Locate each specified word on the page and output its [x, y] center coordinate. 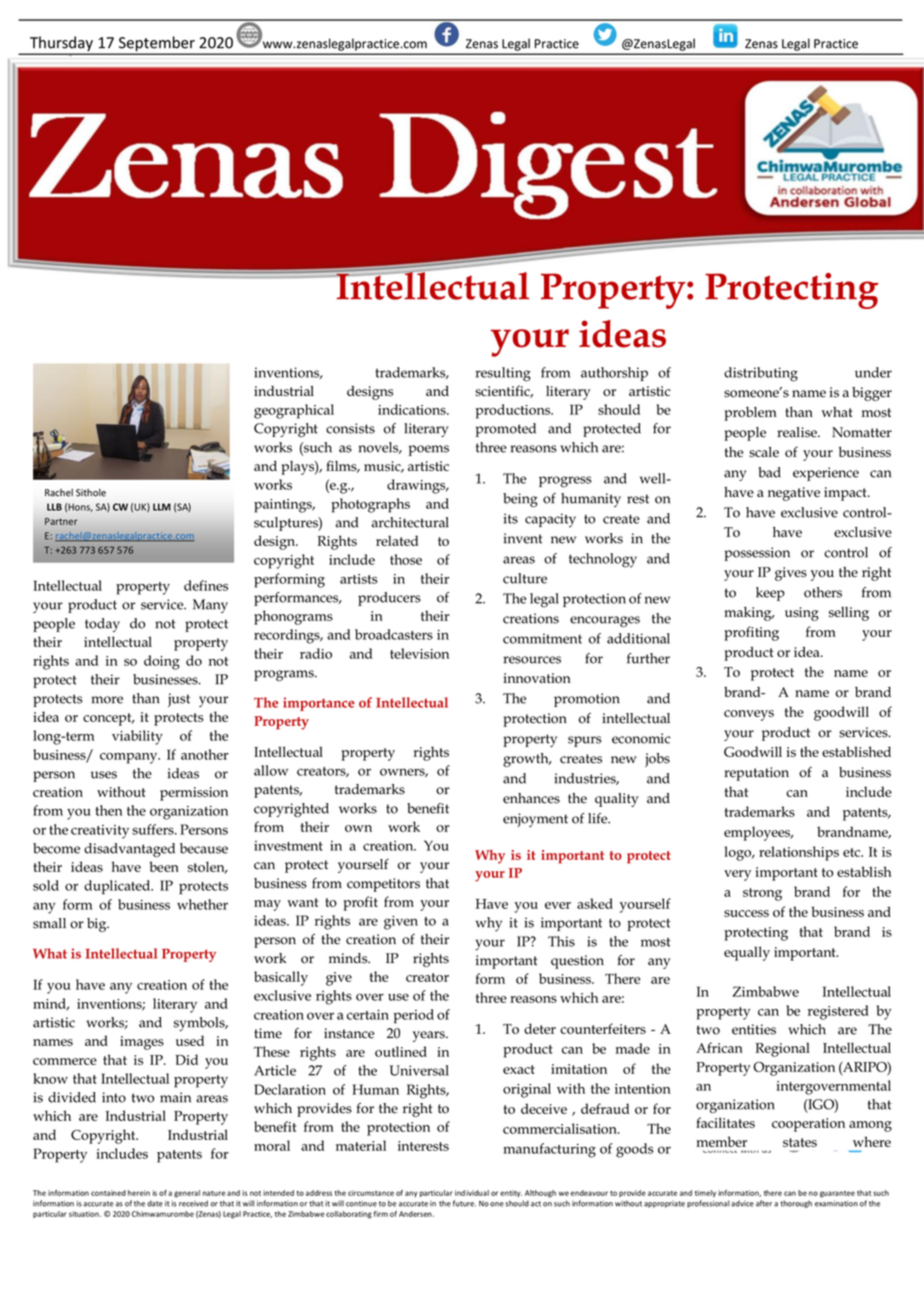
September [157, 45]
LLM [162, 507]
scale [764, 452]
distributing [761, 374]
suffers [154, 829]
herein [139, 1193]
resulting [503, 374]
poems [429, 450]
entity [511, 1193]
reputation [756, 774]
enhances [531, 798]
